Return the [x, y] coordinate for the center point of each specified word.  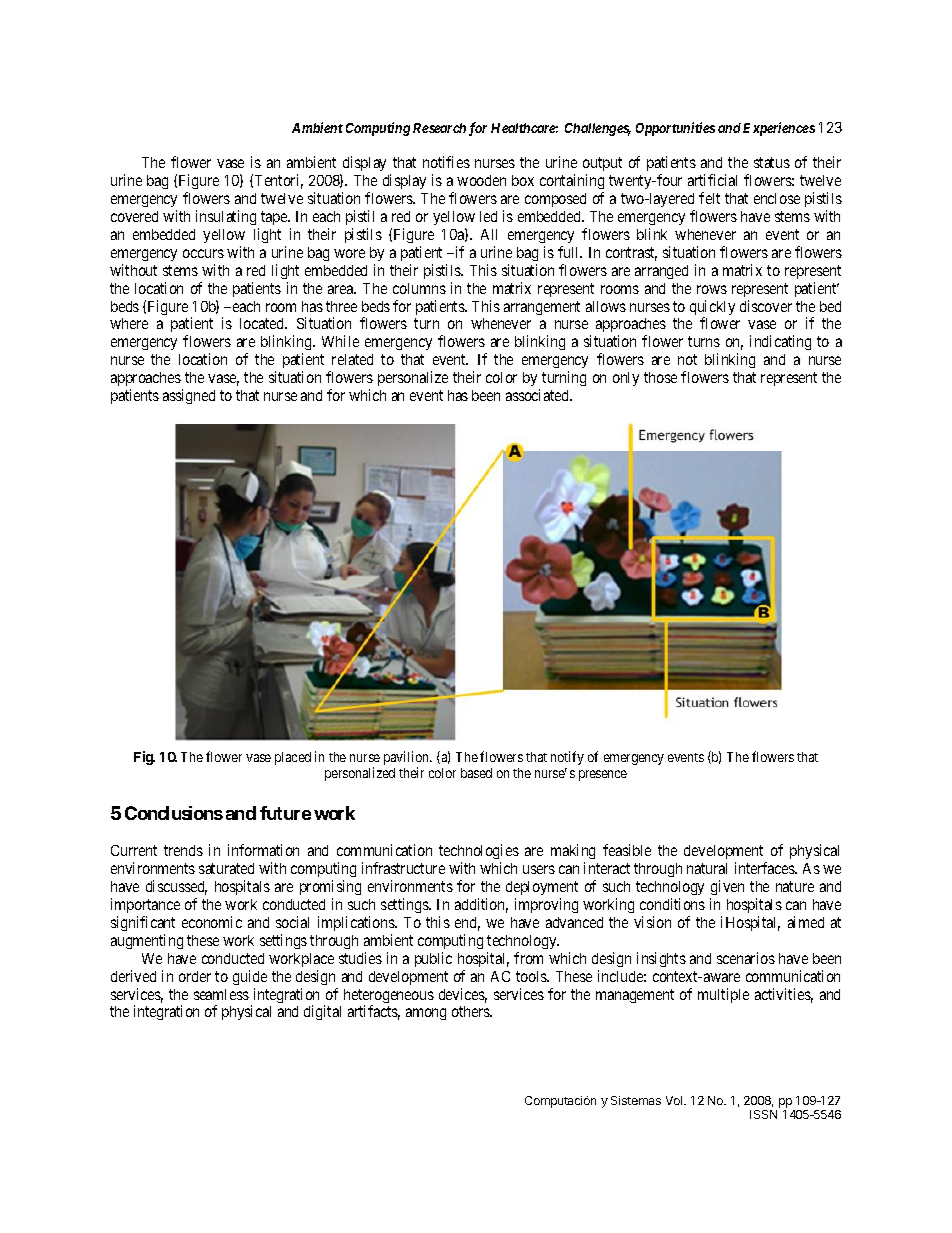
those [660, 377]
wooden [481, 180]
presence [603, 775]
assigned [189, 396]
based [476, 773]
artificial [712, 180]
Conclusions [174, 813]
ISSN [763, 1114]
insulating [226, 217]
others [471, 1011]
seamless [221, 994]
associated [538, 395]
